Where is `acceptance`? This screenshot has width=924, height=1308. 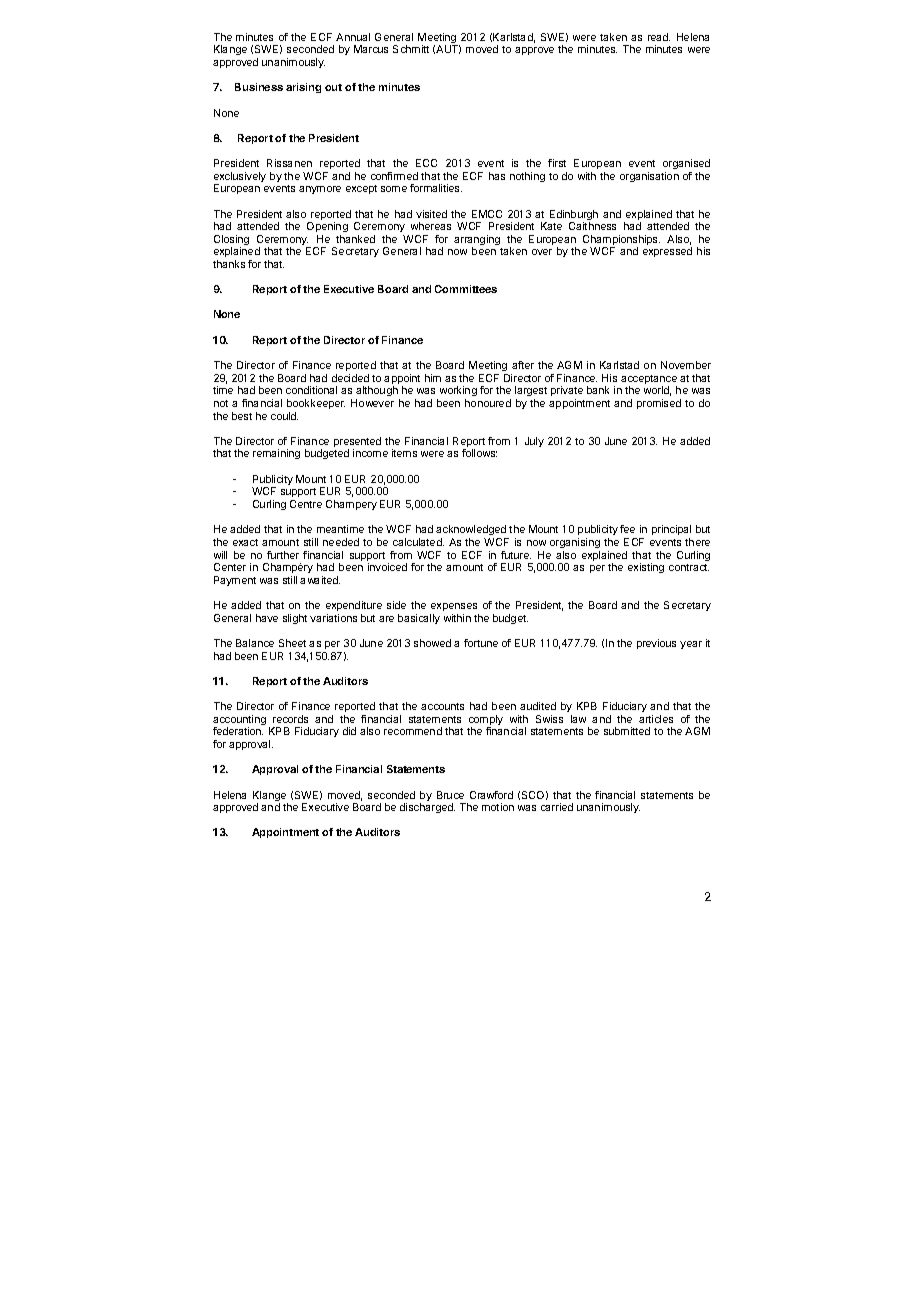
acceptance is located at coordinates (649, 381).
